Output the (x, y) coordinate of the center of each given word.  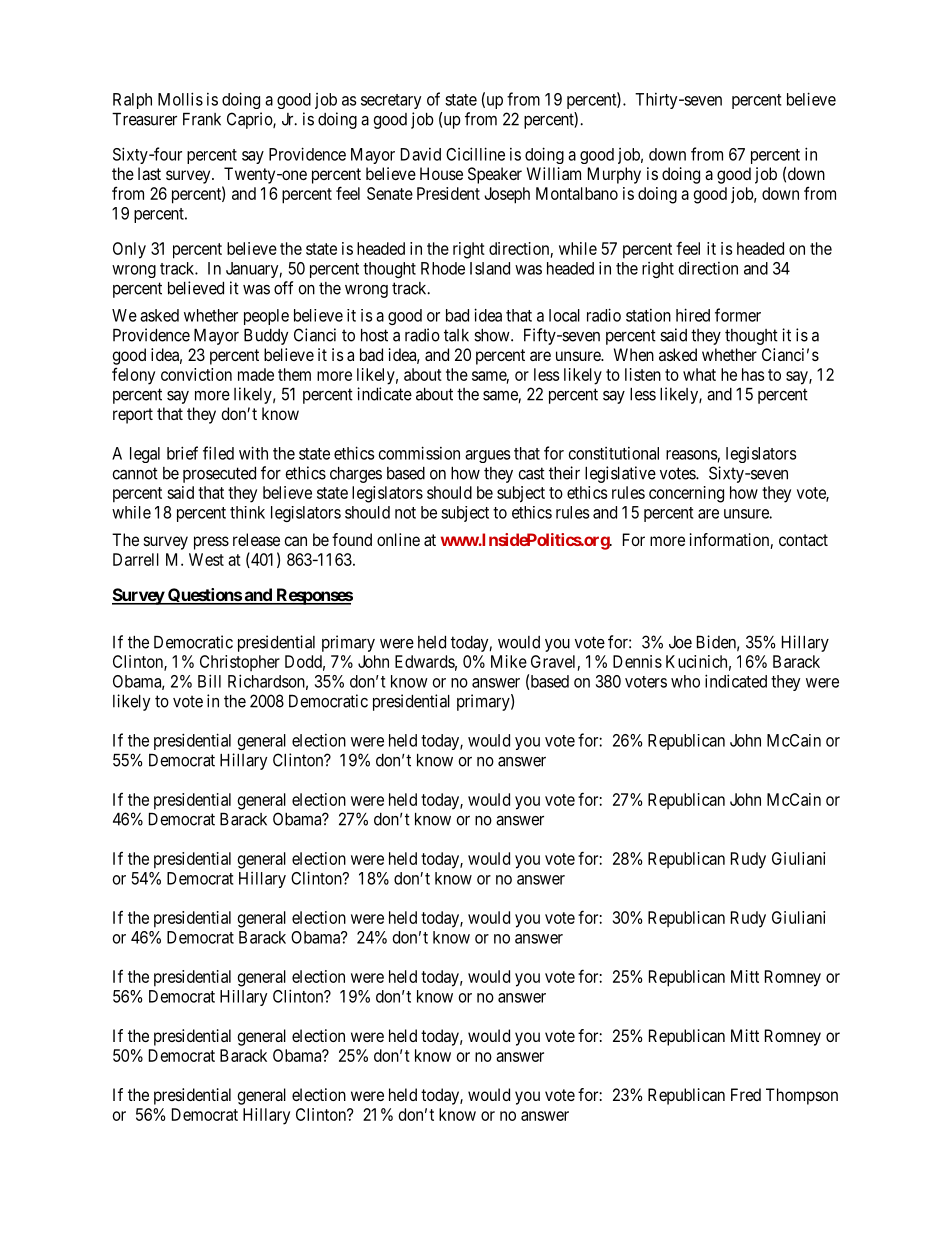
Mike (509, 661)
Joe (680, 642)
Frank (202, 119)
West (206, 559)
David (421, 154)
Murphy (614, 175)
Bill (209, 681)
